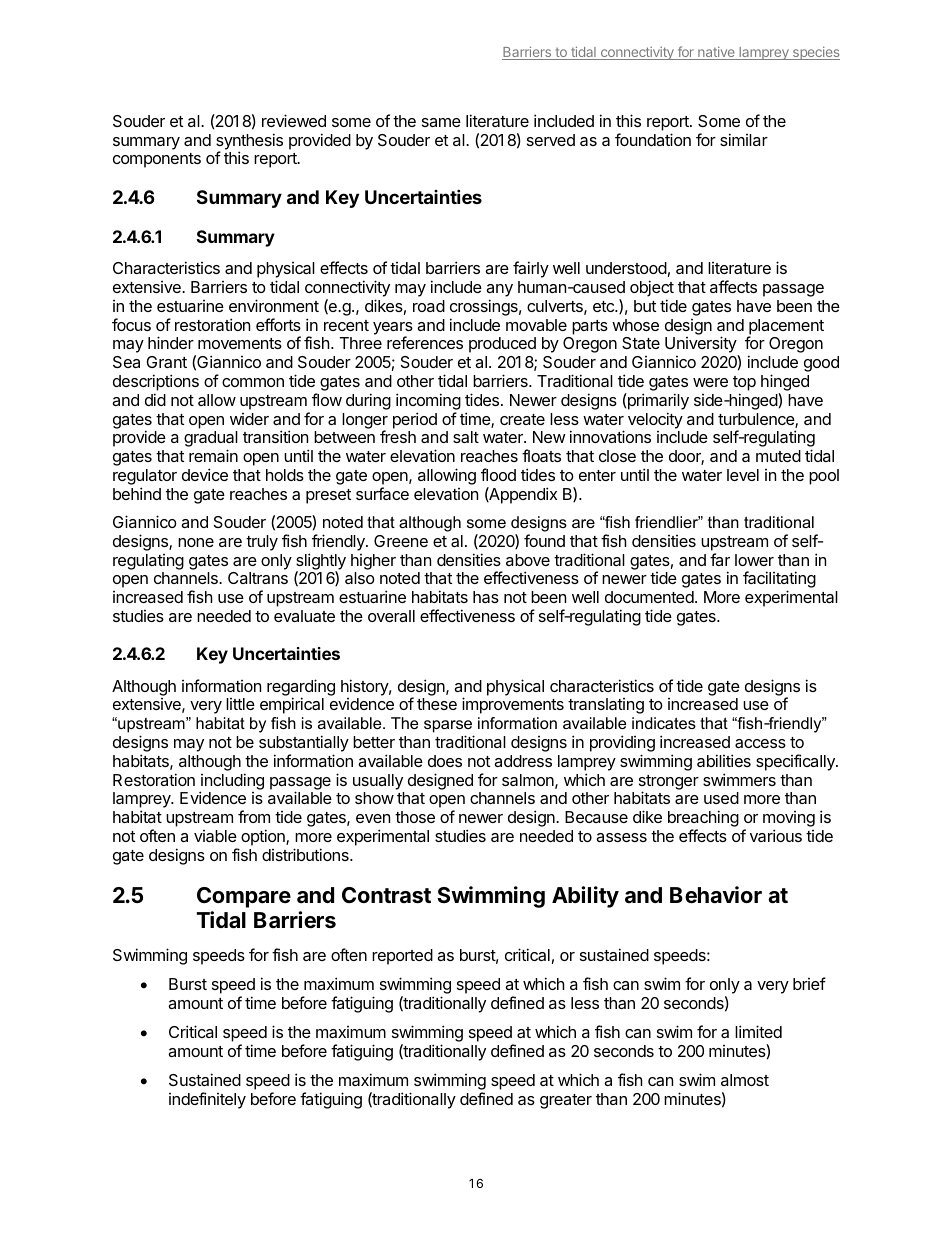  What do you see at coordinates (441, 122) in the screenshot?
I see `same` at bounding box center [441, 122].
